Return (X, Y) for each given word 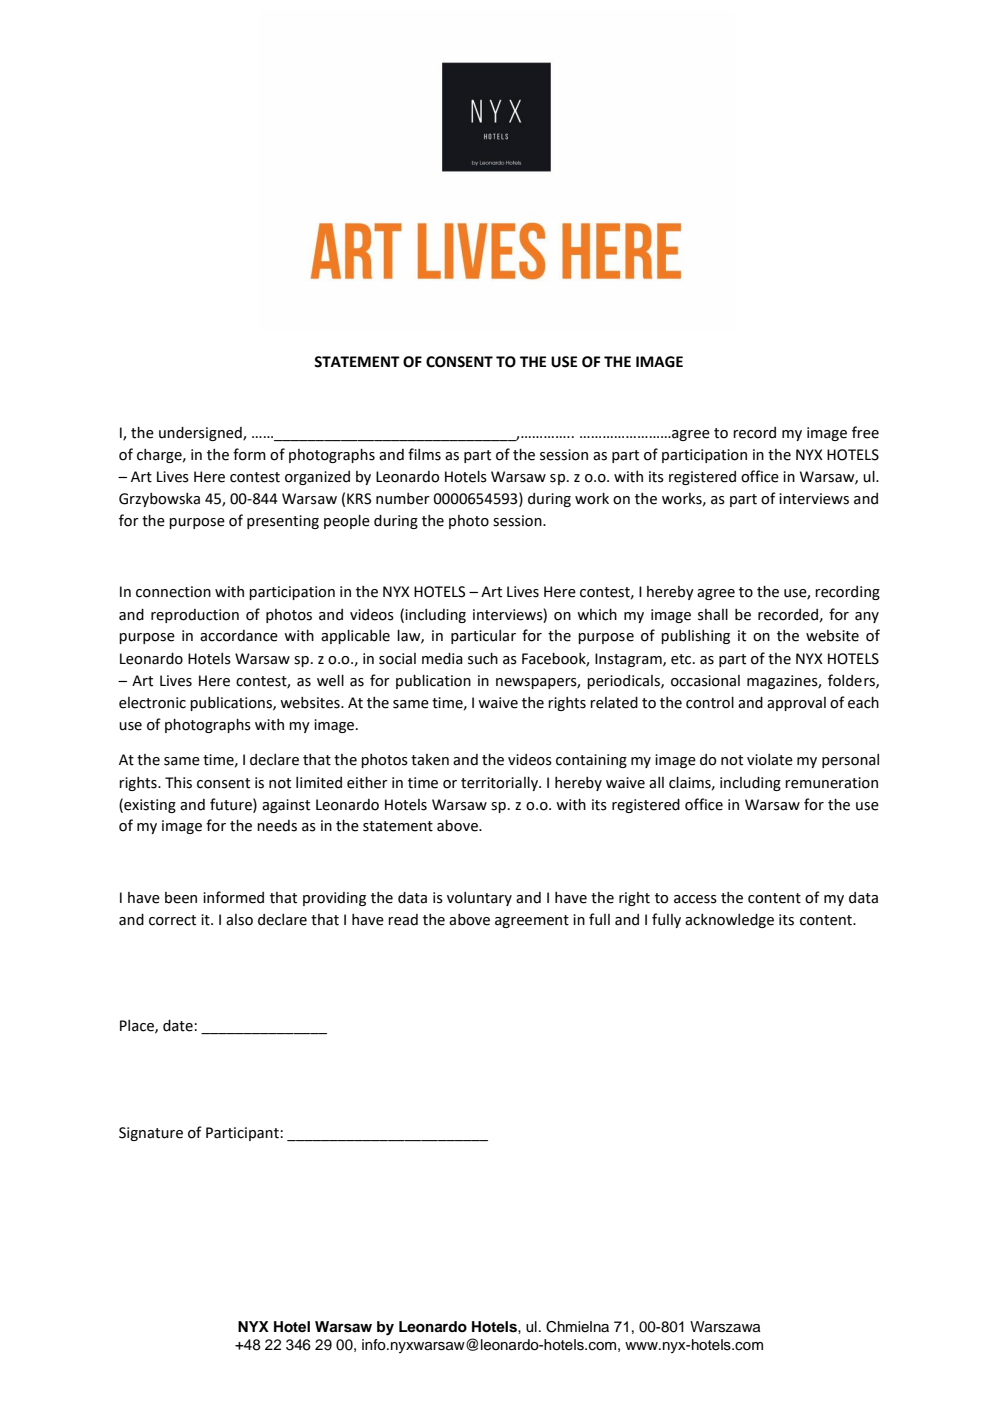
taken (430, 760)
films (424, 454)
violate (770, 760)
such (483, 659)
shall (713, 615)
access (695, 899)
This (178, 783)
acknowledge (729, 921)
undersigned (201, 434)
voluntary (479, 899)
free (865, 432)
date (178, 1026)
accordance (239, 636)
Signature (151, 1134)
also (239, 920)
